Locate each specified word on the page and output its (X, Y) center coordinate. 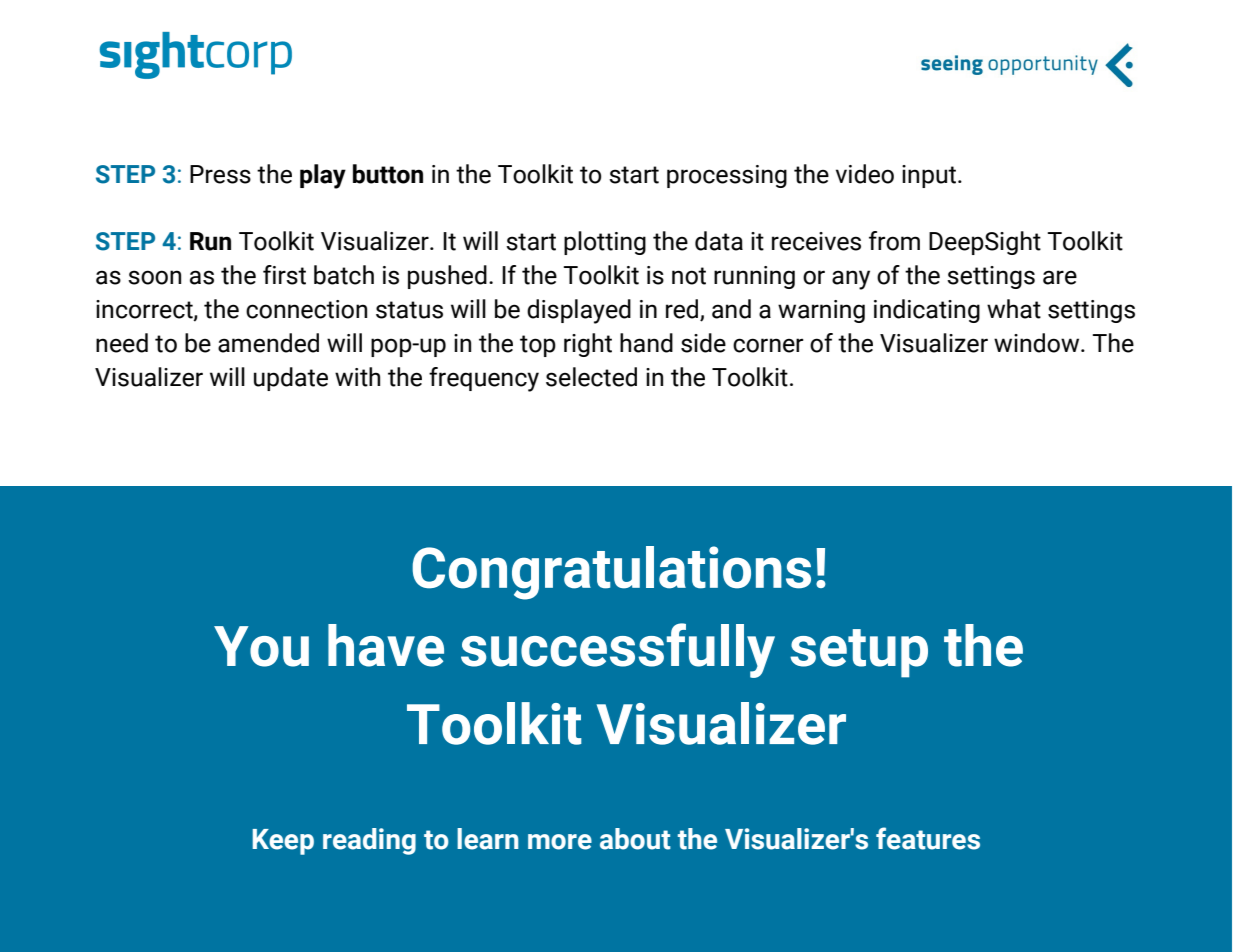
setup (859, 653)
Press (220, 174)
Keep (283, 842)
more (560, 842)
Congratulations (611, 573)
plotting (605, 243)
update (291, 379)
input (930, 176)
